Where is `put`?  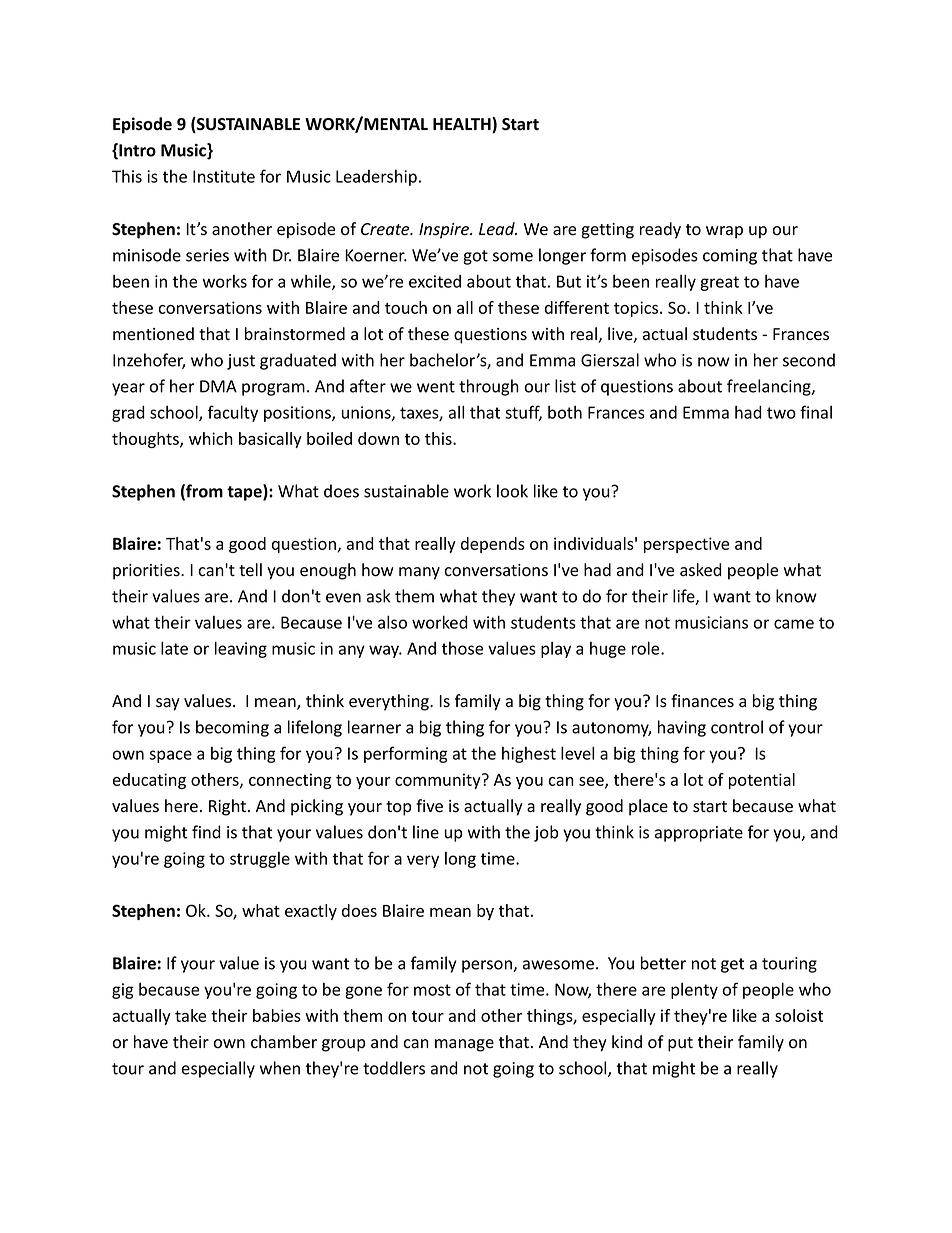
put is located at coordinates (680, 1044).
